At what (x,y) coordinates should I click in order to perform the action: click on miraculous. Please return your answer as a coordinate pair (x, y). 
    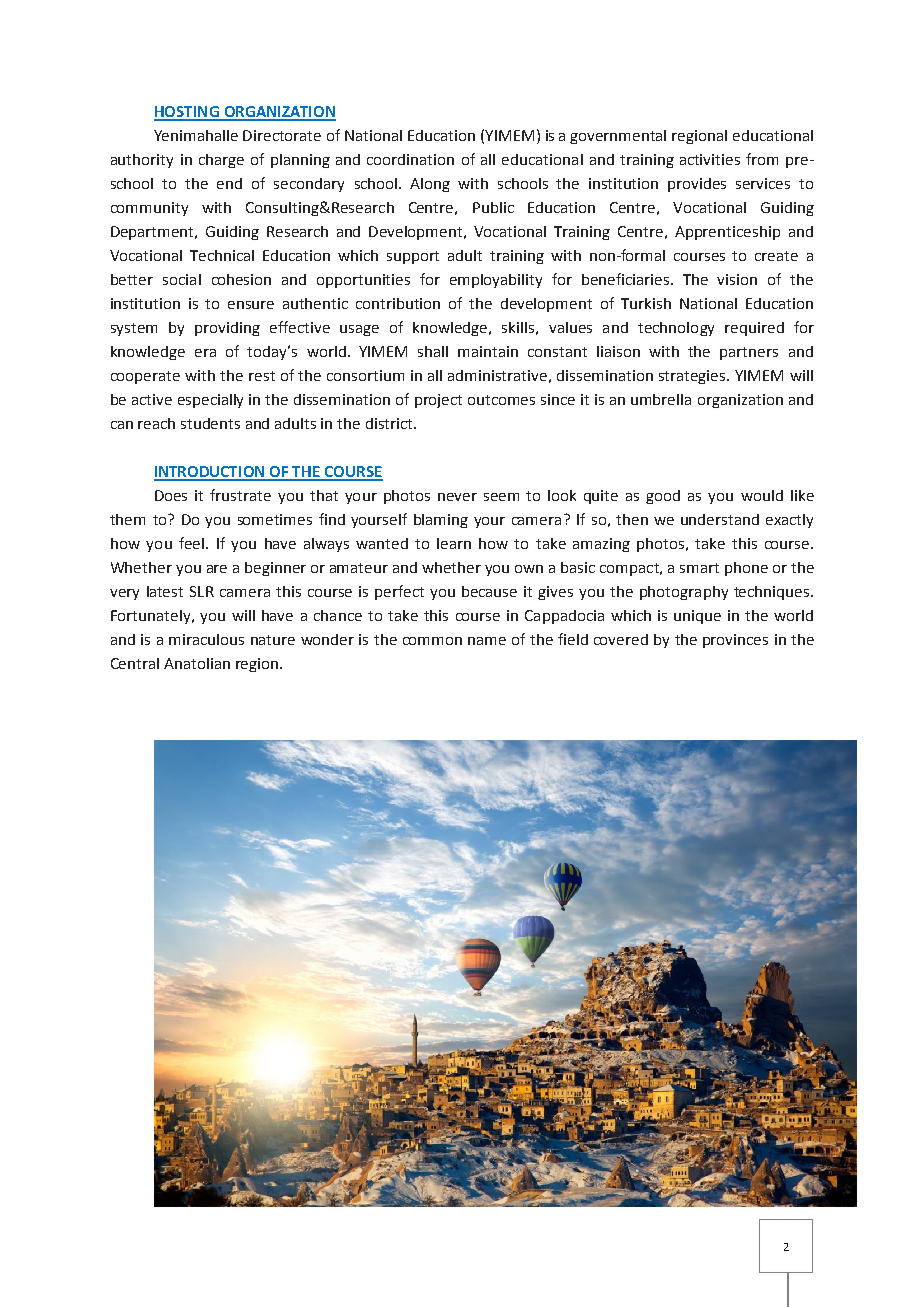
    Looking at the image, I should click on (206, 639).
